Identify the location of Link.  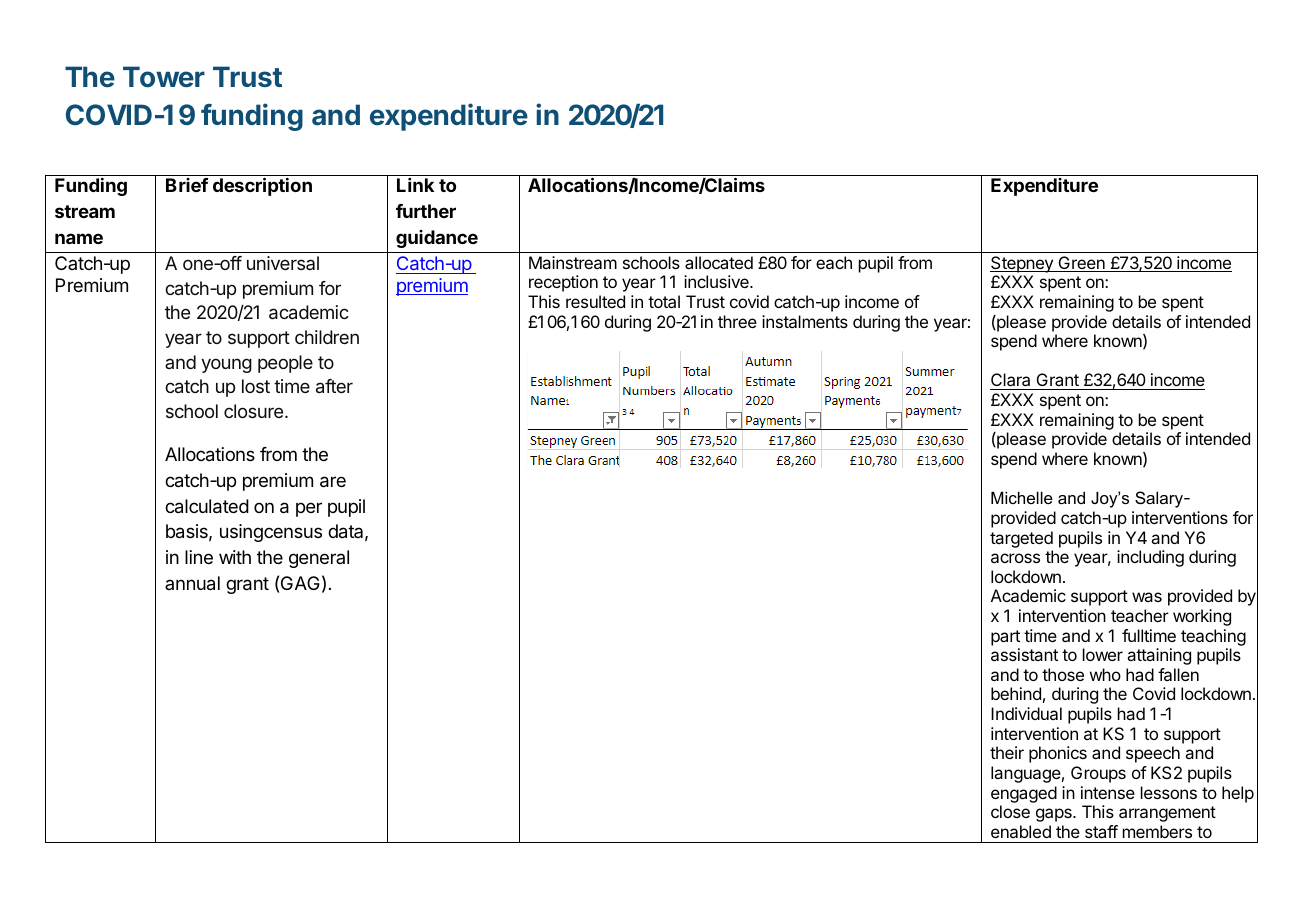
(415, 185).
